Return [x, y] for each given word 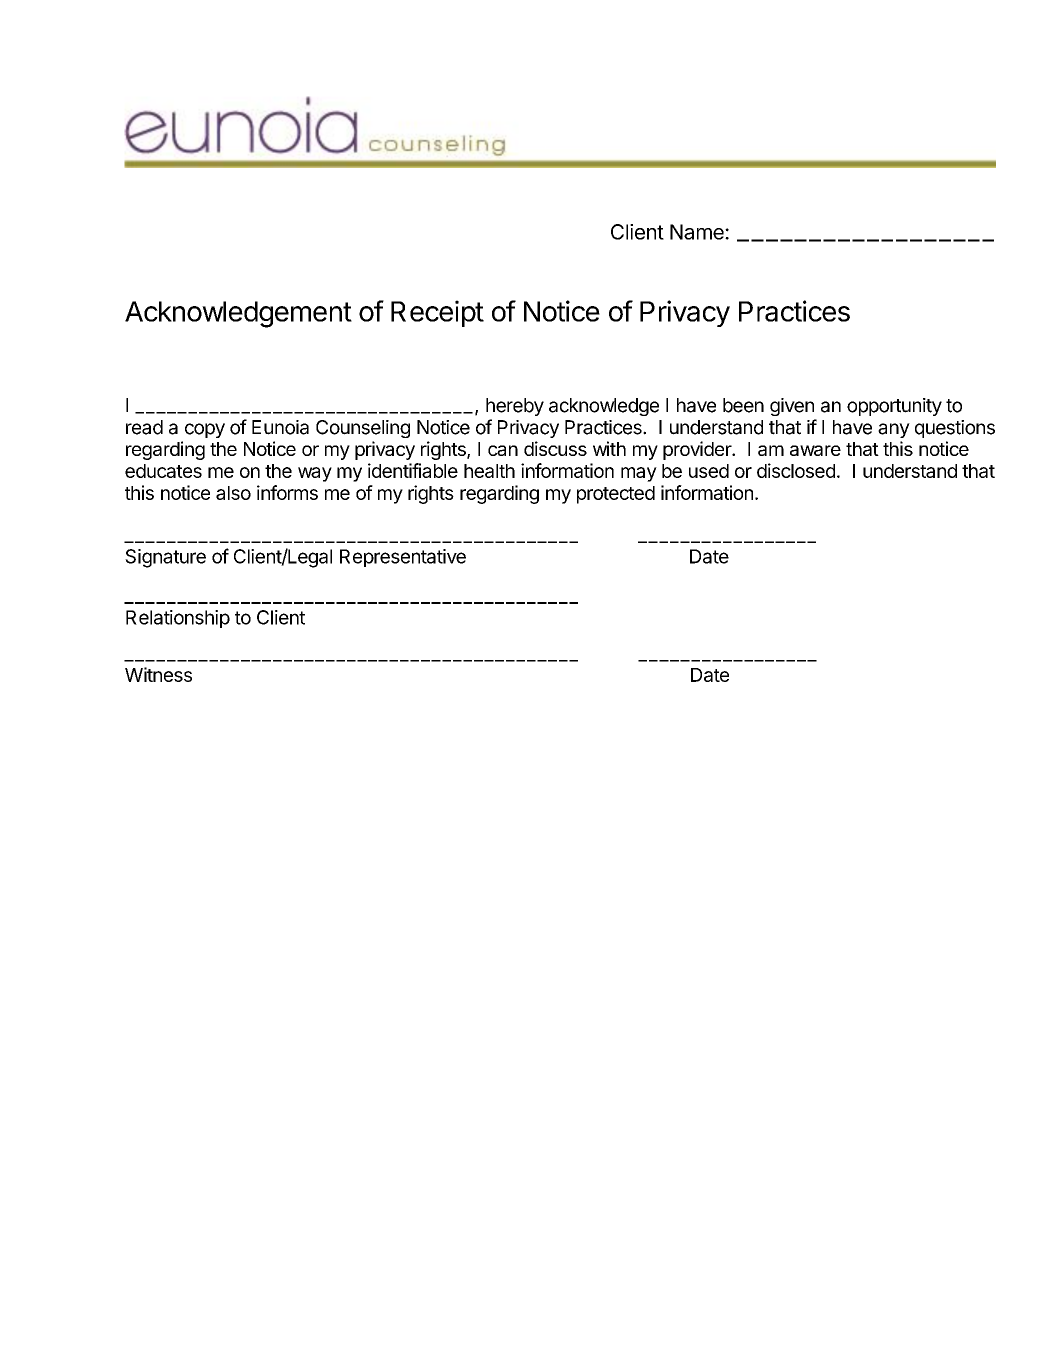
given [792, 407]
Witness [158, 674]
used [709, 471]
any [894, 430]
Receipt [437, 313]
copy [205, 430]
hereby [515, 407]
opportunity [894, 407]
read [144, 427]
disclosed [796, 470]
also [233, 493]
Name [698, 232]
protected [616, 495]
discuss [555, 448]
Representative [403, 558]
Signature [165, 558]
